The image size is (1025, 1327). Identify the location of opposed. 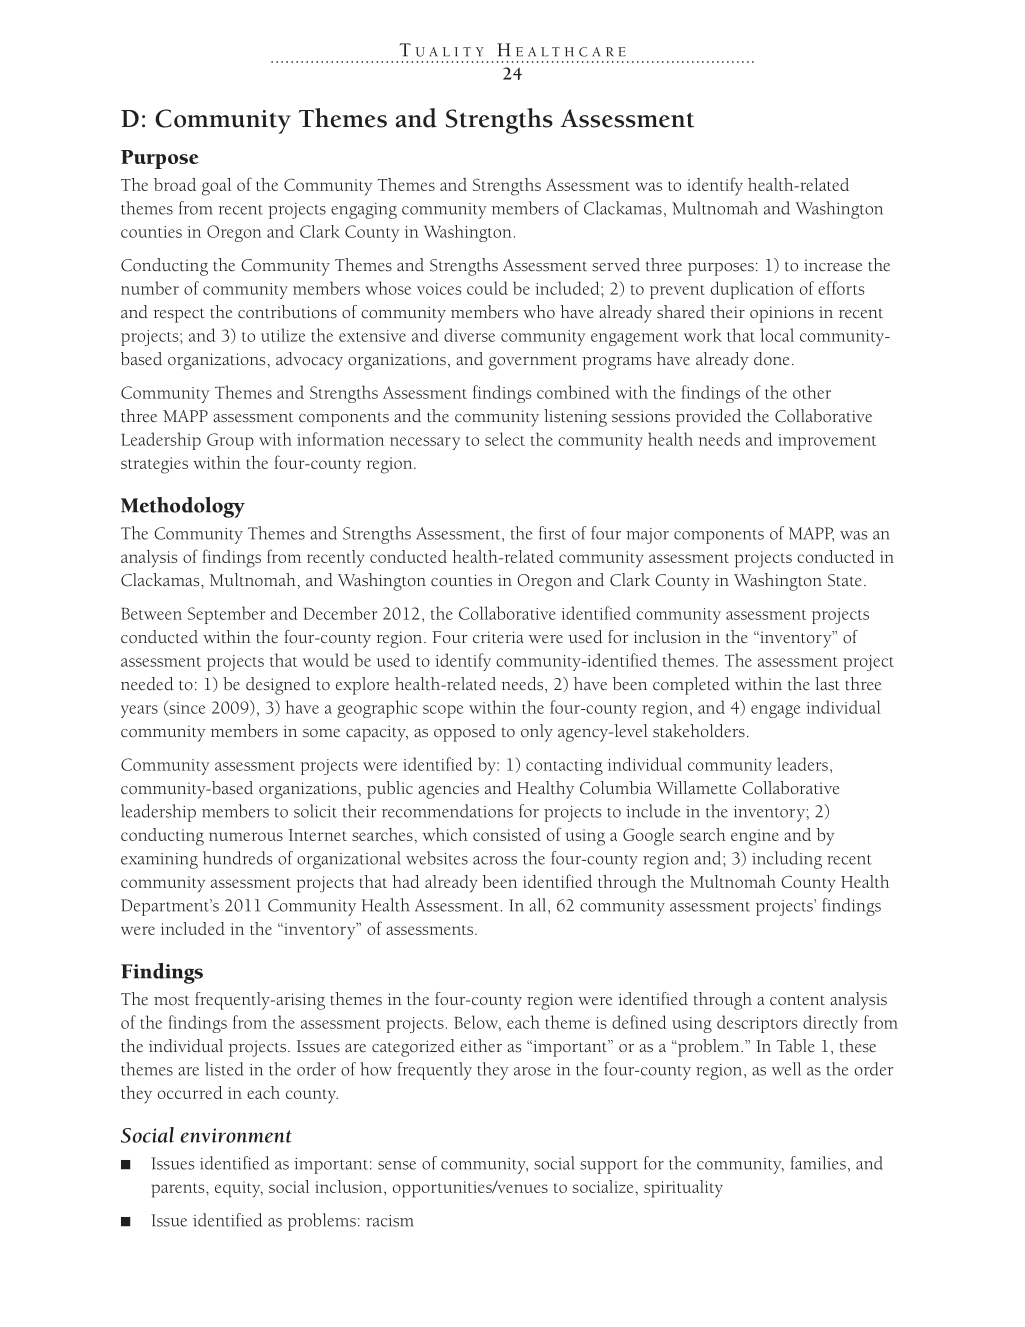
(465, 733).
